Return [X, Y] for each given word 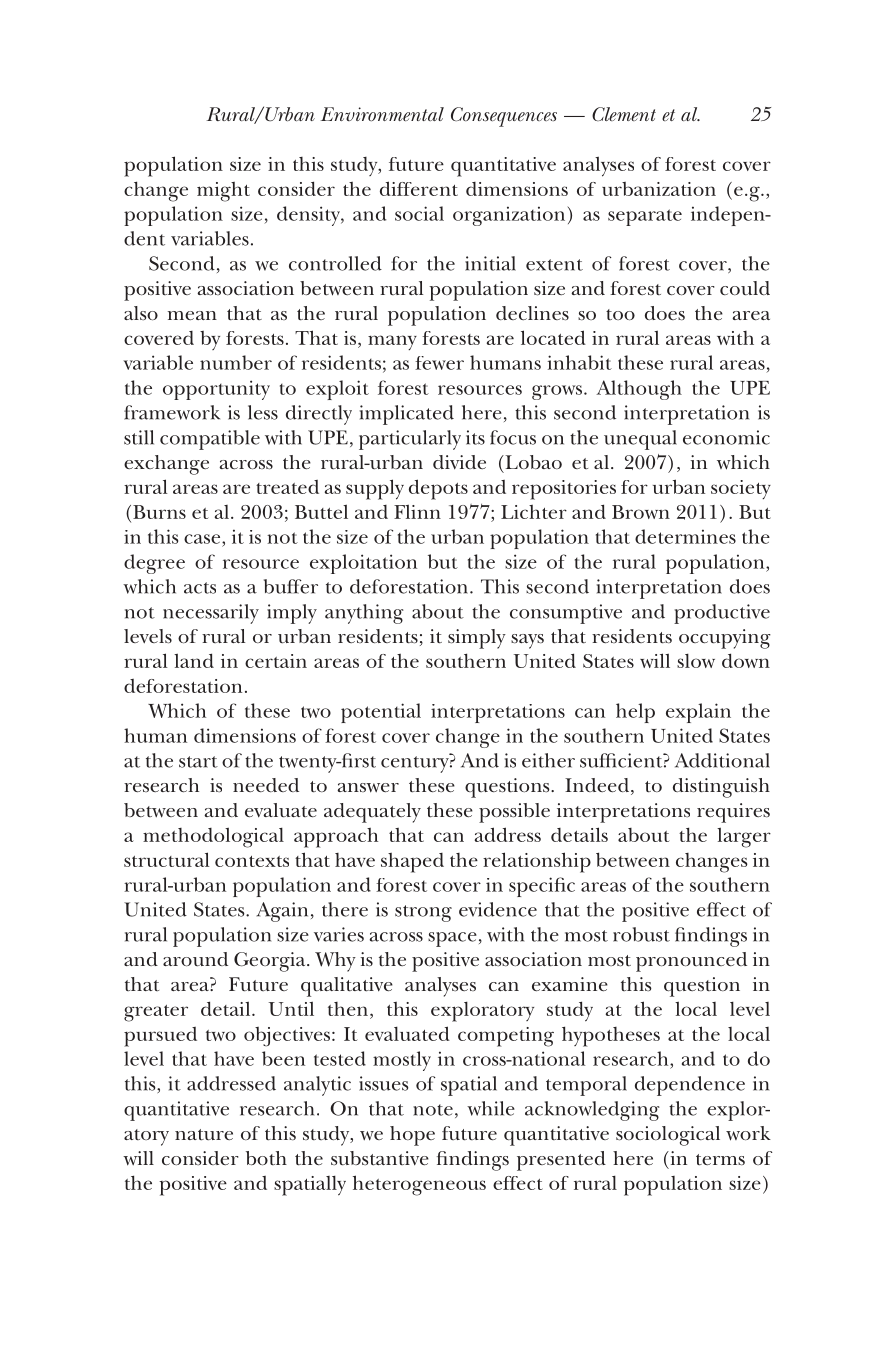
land [194, 660]
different [419, 188]
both [266, 1158]
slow [696, 661]
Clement [624, 114]
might [223, 192]
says [527, 641]
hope [412, 1136]
